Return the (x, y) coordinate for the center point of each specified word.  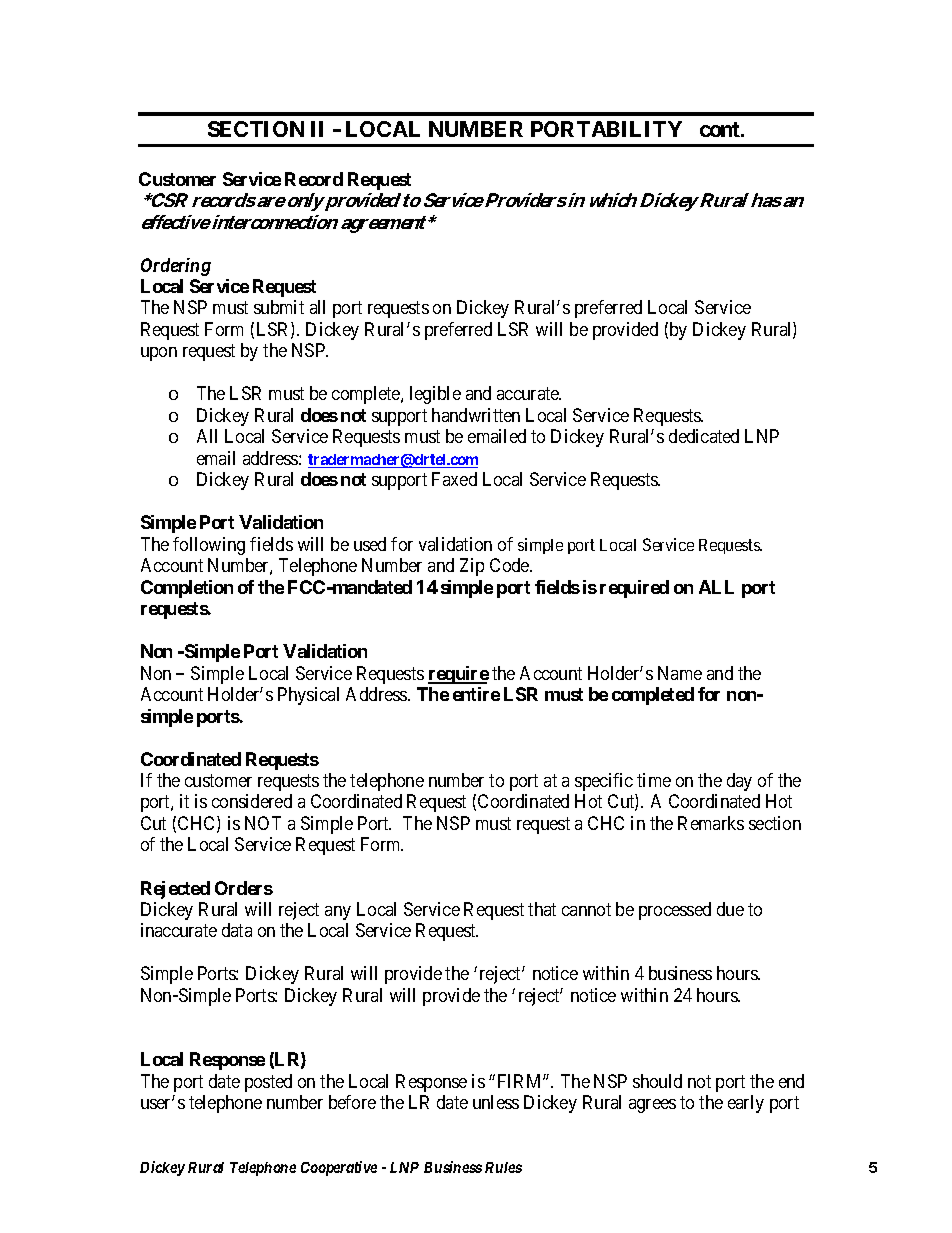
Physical (308, 696)
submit (279, 307)
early (746, 1104)
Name (680, 673)
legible (435, 395)
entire (476, 694)
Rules (503, 1167)
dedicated (704, 436)
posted (268, 1083)
